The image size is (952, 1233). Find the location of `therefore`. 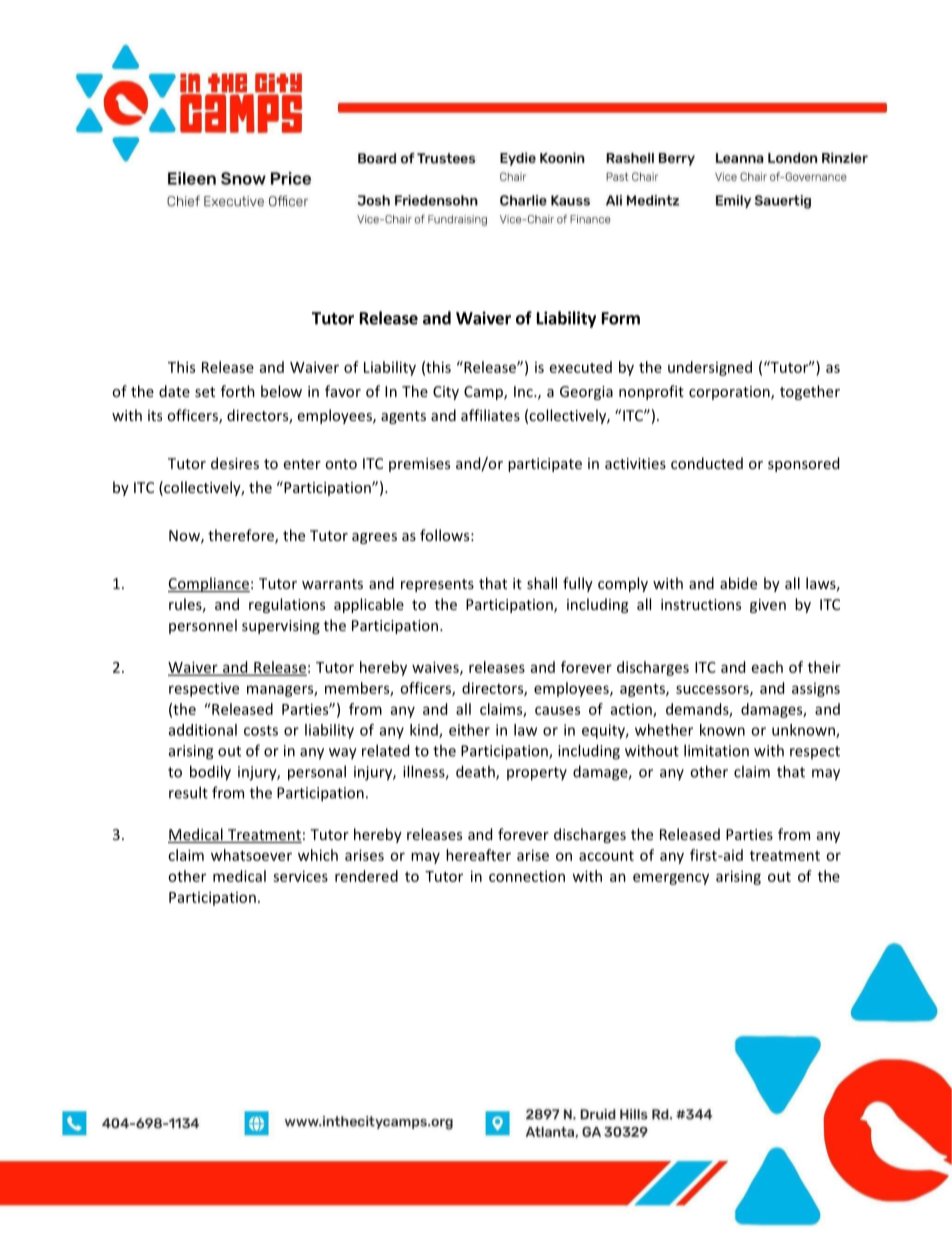

therefore is located at coordinates (242, 536).
